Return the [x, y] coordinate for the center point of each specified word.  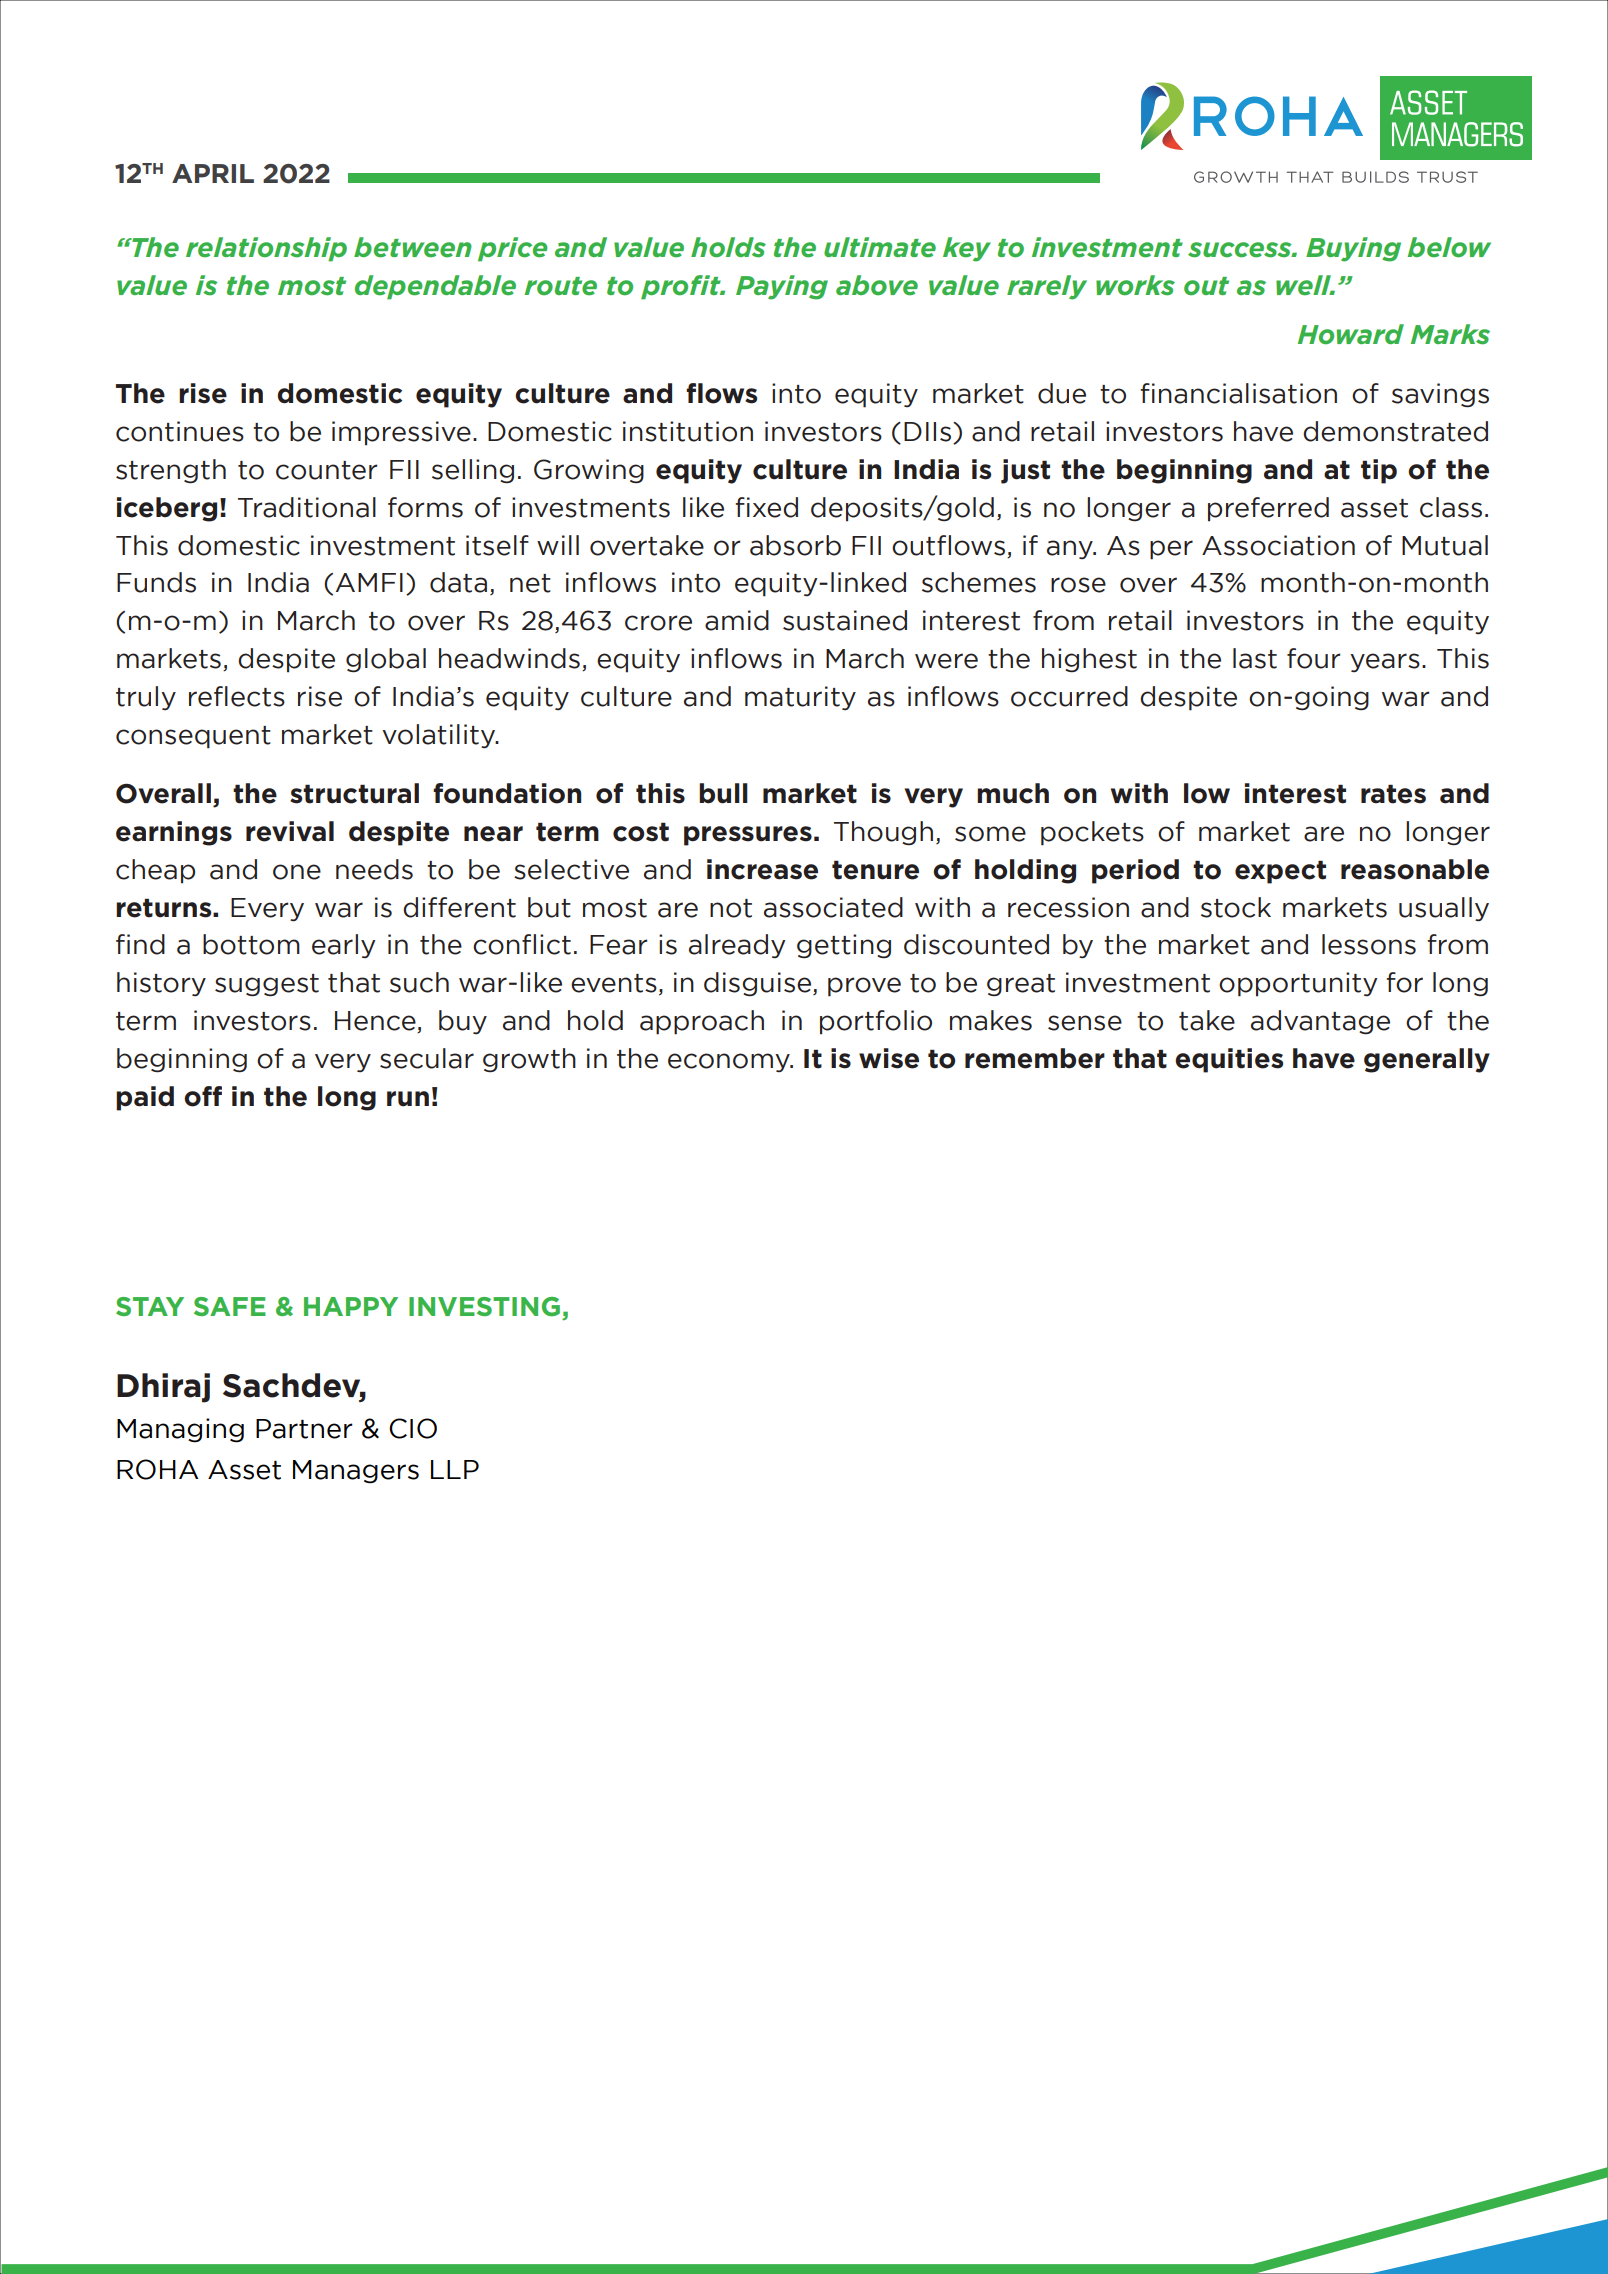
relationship [266, 249]
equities [1229, 1060]
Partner [304, 1429]
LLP [455, 1469]
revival [290, 831]
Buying [1353, 249]
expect [1280, 872]
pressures [748, 836]
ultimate [880, 247]
